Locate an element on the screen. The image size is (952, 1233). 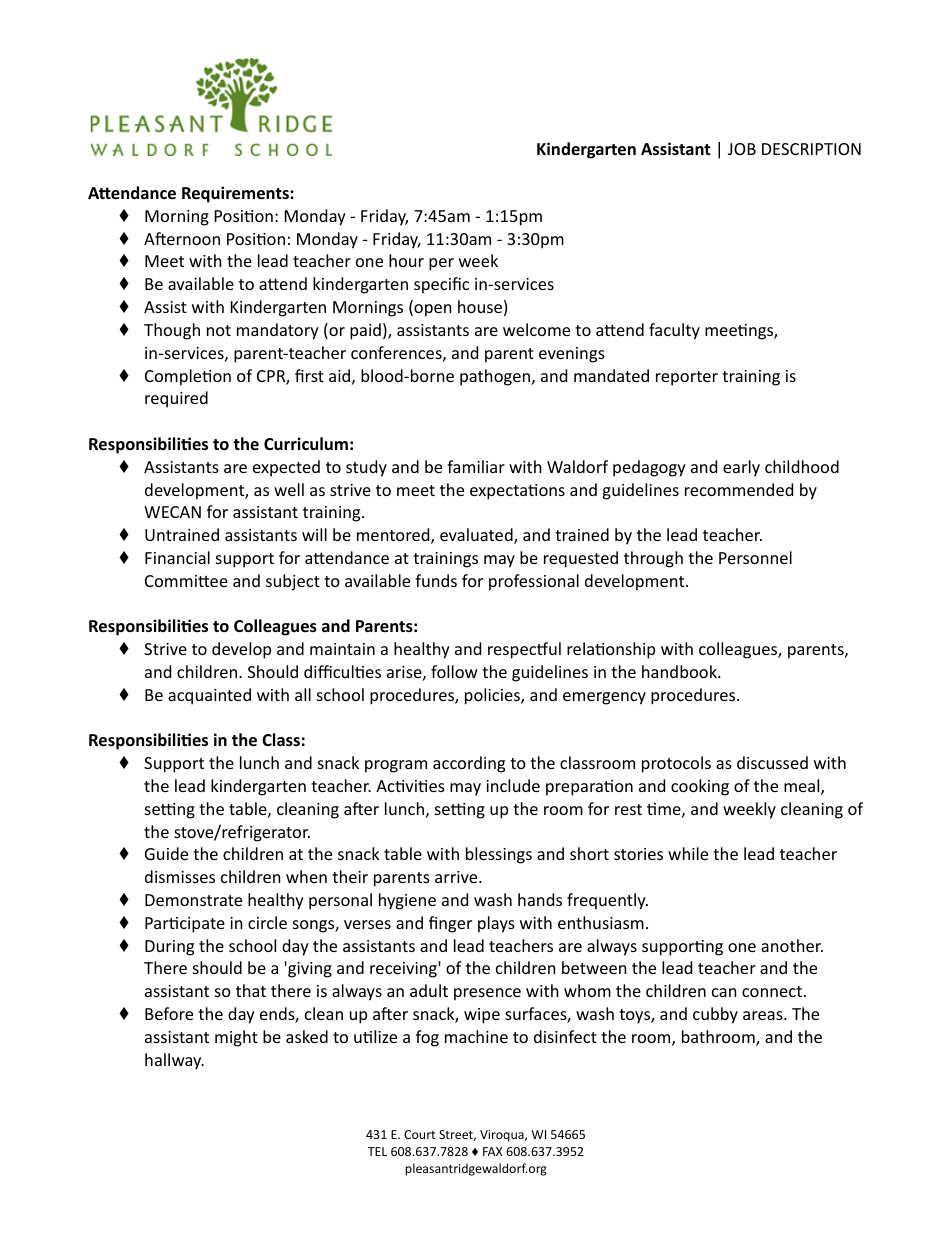
while is located at coordinates (688, 853).
